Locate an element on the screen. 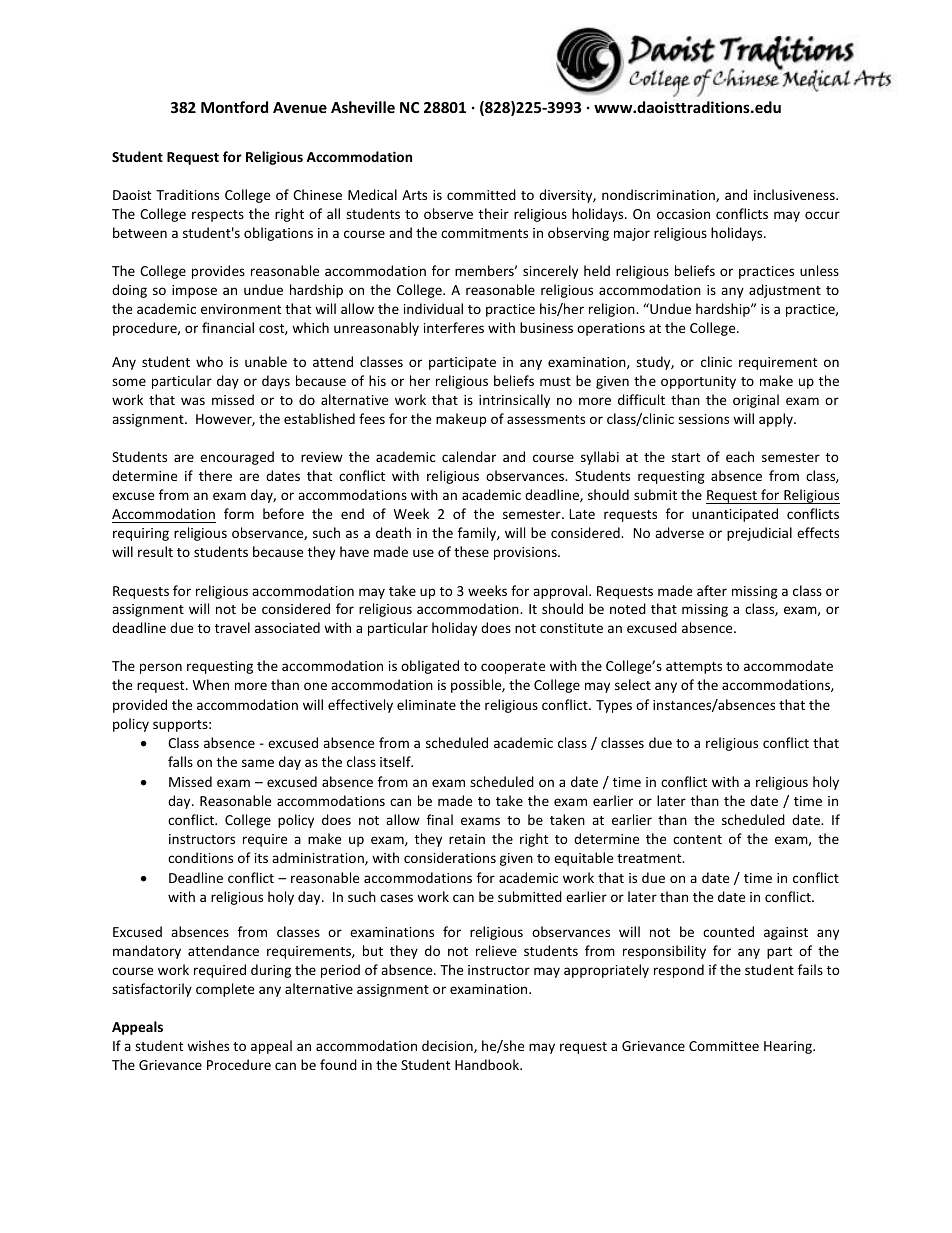 This screenshot has width=952, height=1233. final is located at coordinates (440, 819).
